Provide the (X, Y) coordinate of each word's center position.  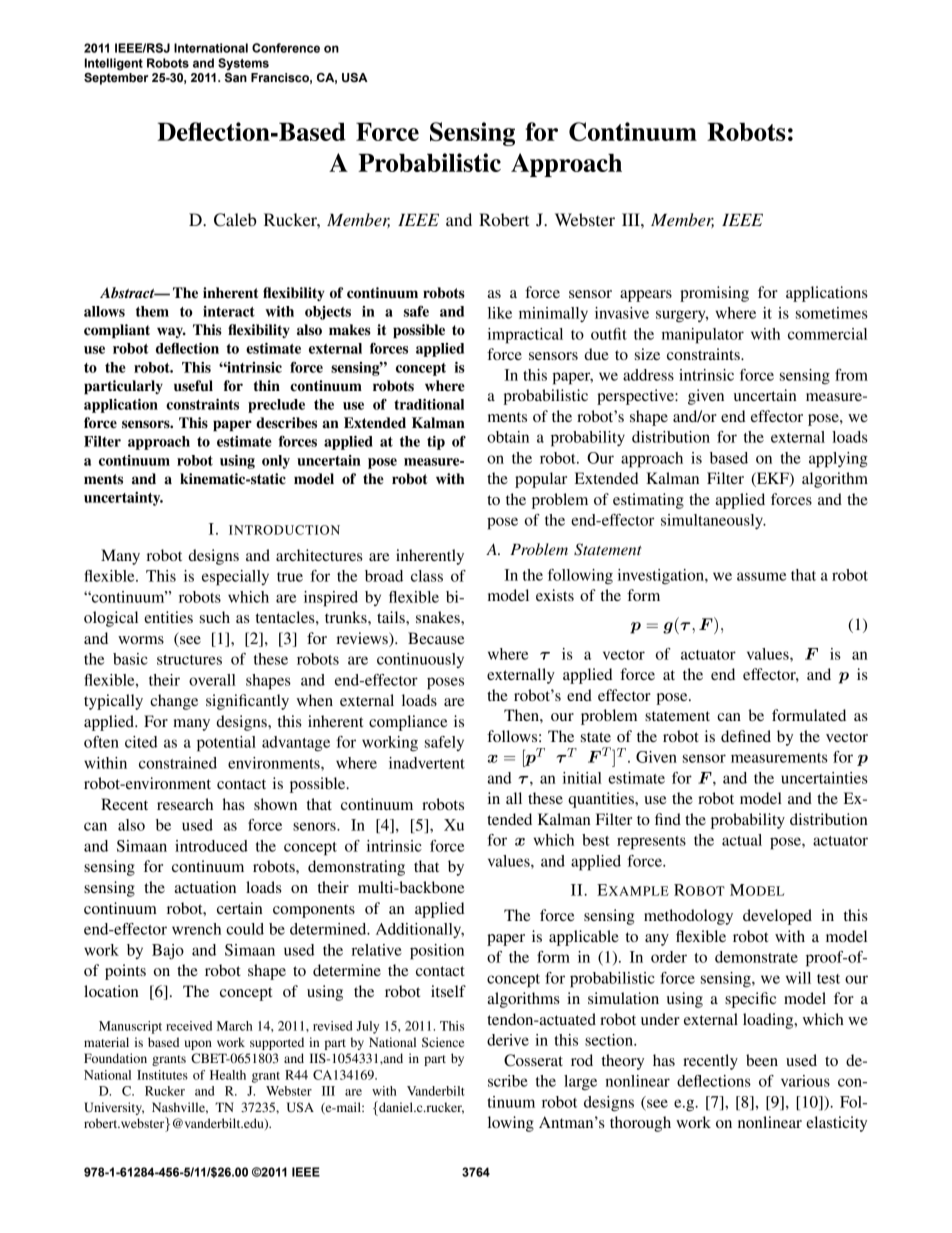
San (236, 78)
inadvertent (427, 763)
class (427, 576)
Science (443, 1042)
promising (714, 294)
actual (742, 840)
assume (761, 576)
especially (235, 578)
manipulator (703, 336)
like (500, 313)
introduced (211, 846)
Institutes (162, 1075)
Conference (286, 48)
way (171, 332)
